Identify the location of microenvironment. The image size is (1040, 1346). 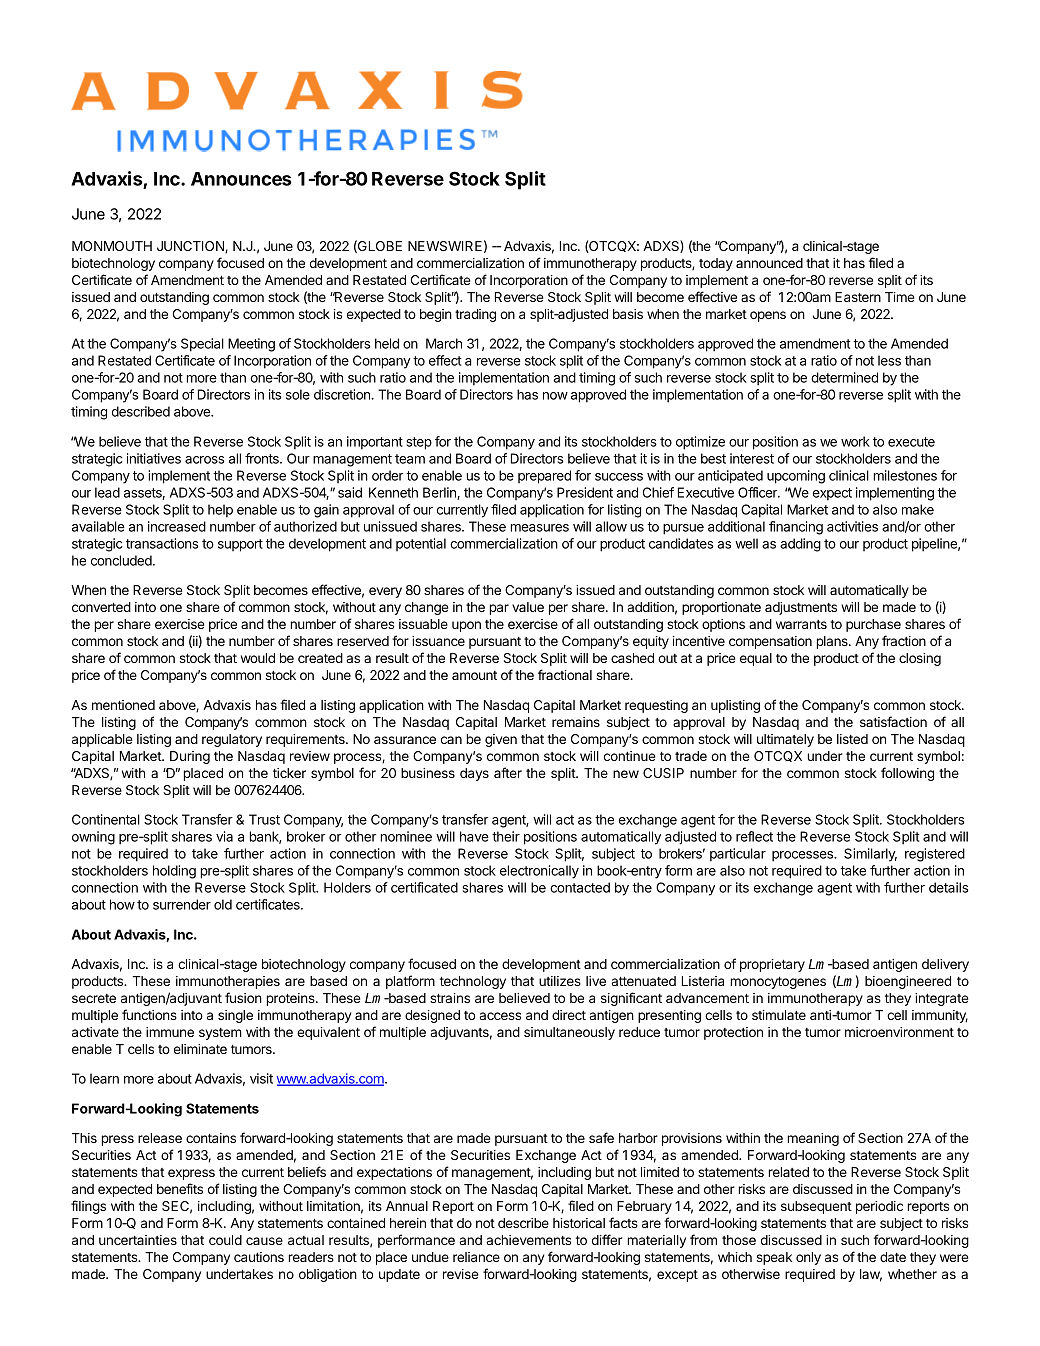
(899, 1032).
